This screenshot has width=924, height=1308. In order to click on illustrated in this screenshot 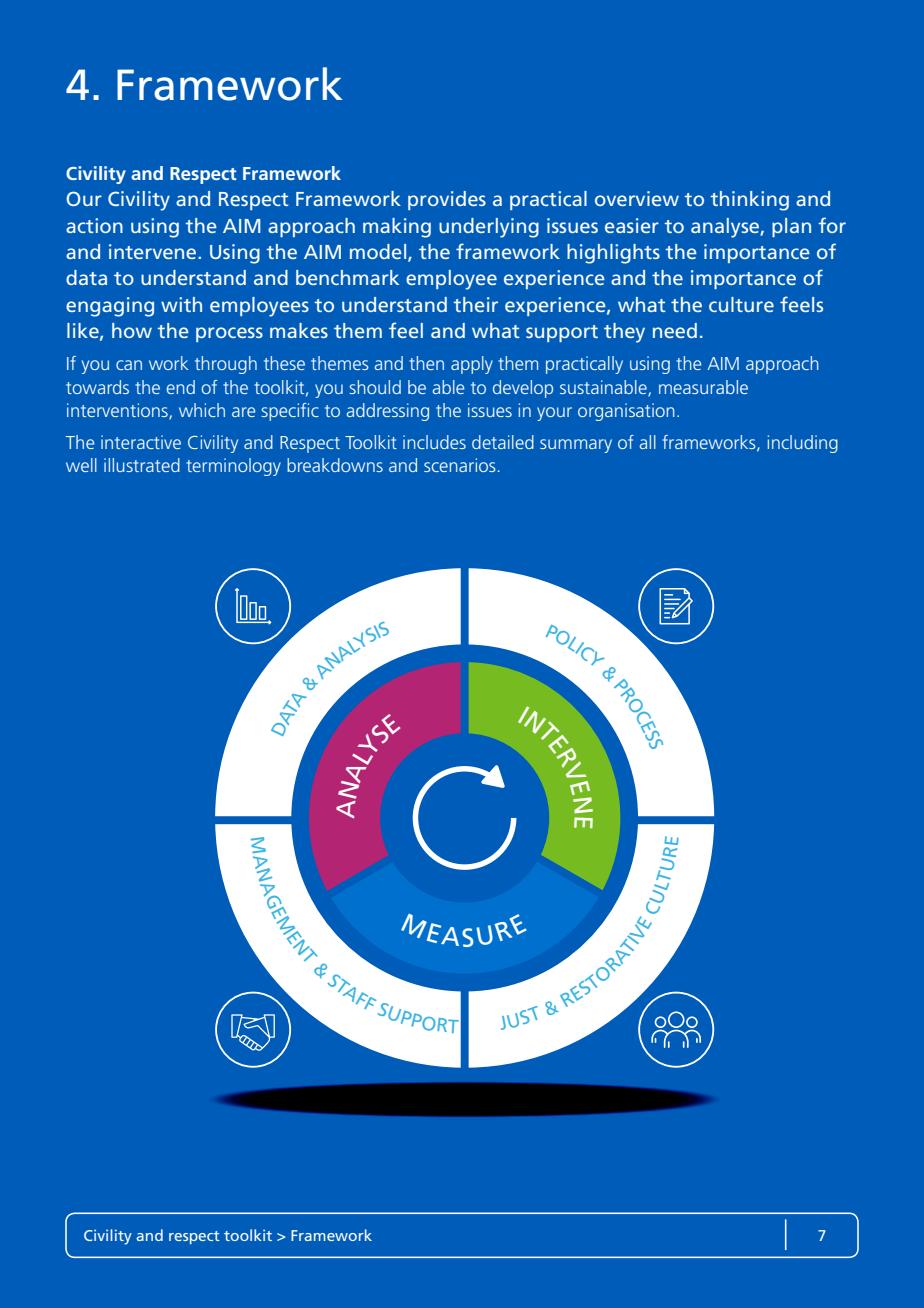, I will do `click(142, 465)`.
